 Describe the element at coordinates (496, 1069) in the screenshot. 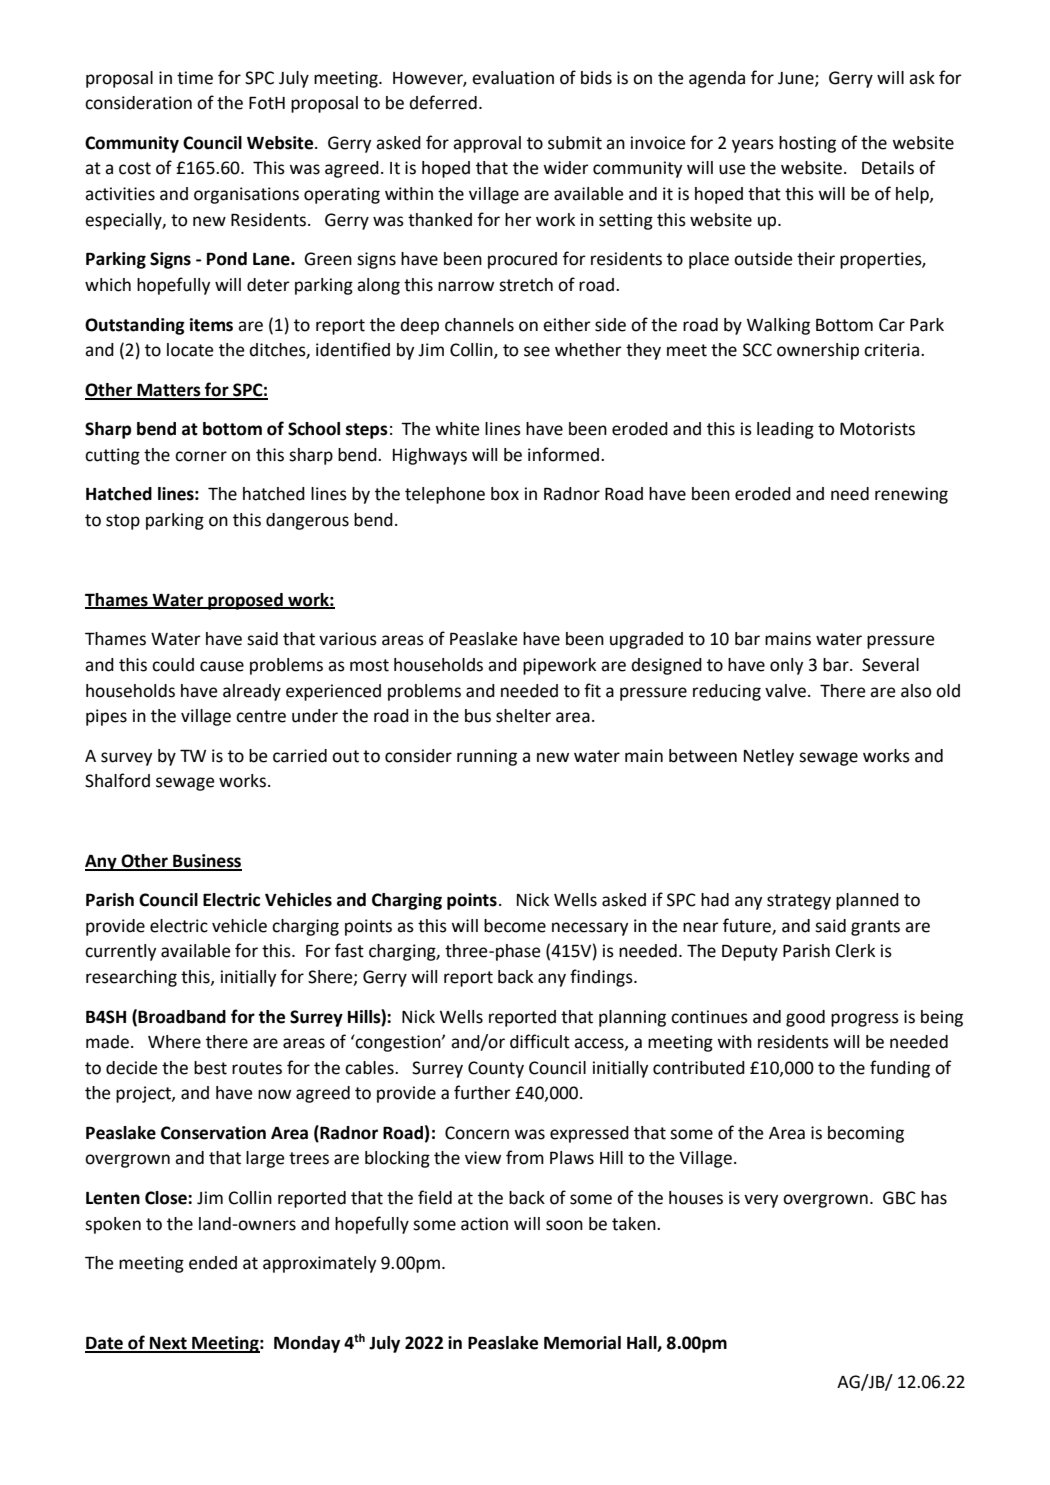

I see `County` at that location.
